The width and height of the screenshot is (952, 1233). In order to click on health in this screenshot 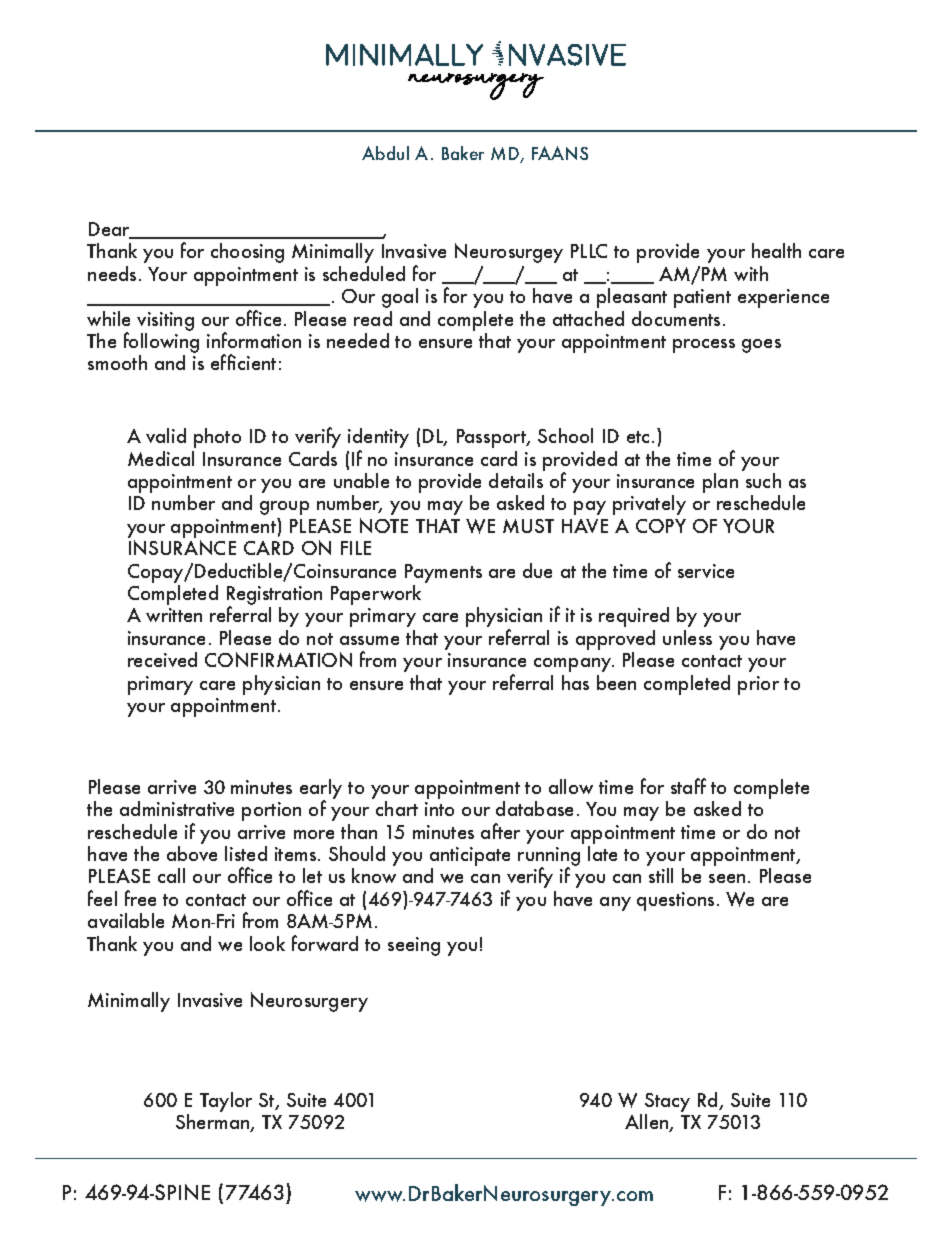, I will do `click(776, 250)`.
